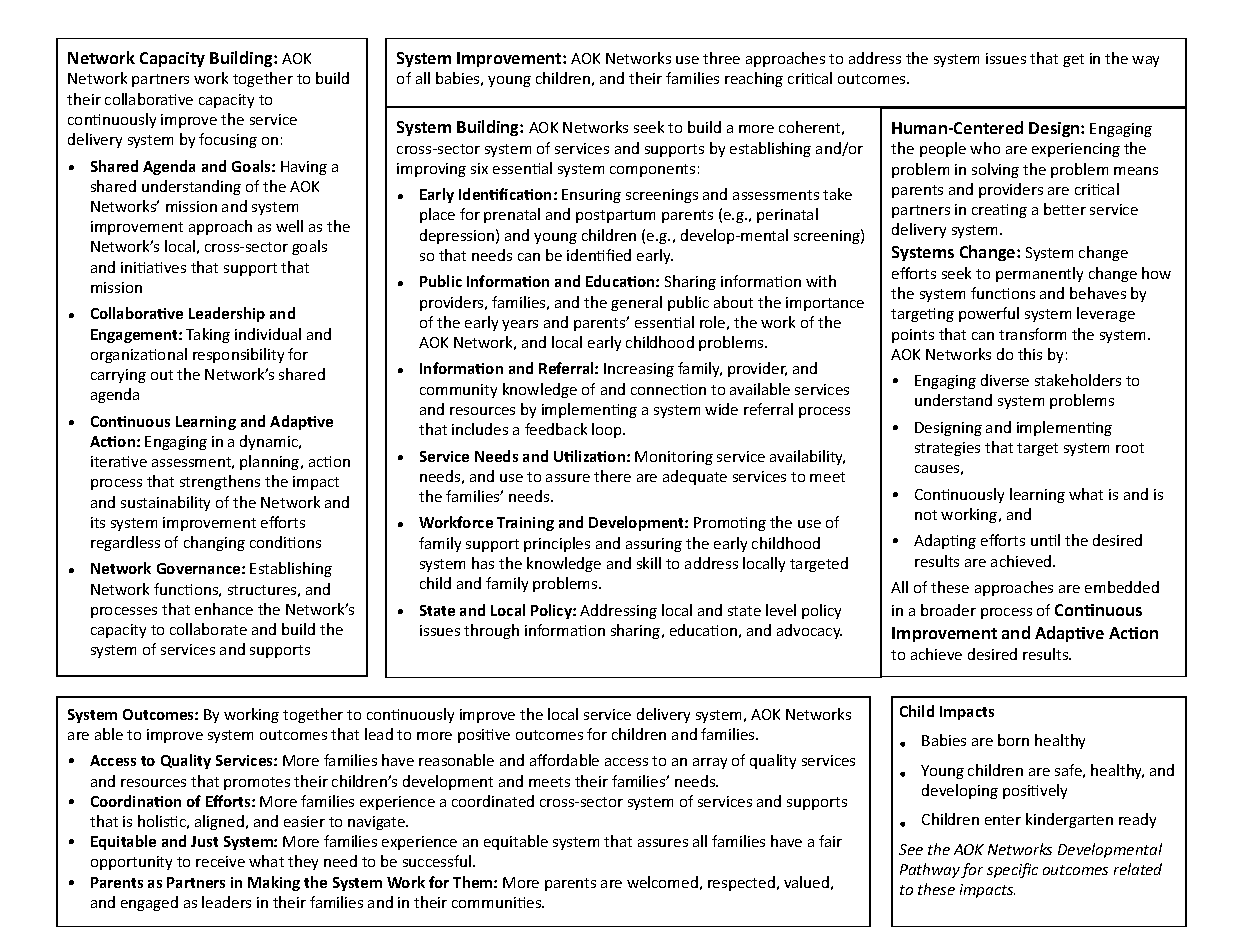 The width and height of the image is (1233, 952). What do you see at coordinates (721, 58) in the image?
I see `three` at bounding box center [721, 58].
